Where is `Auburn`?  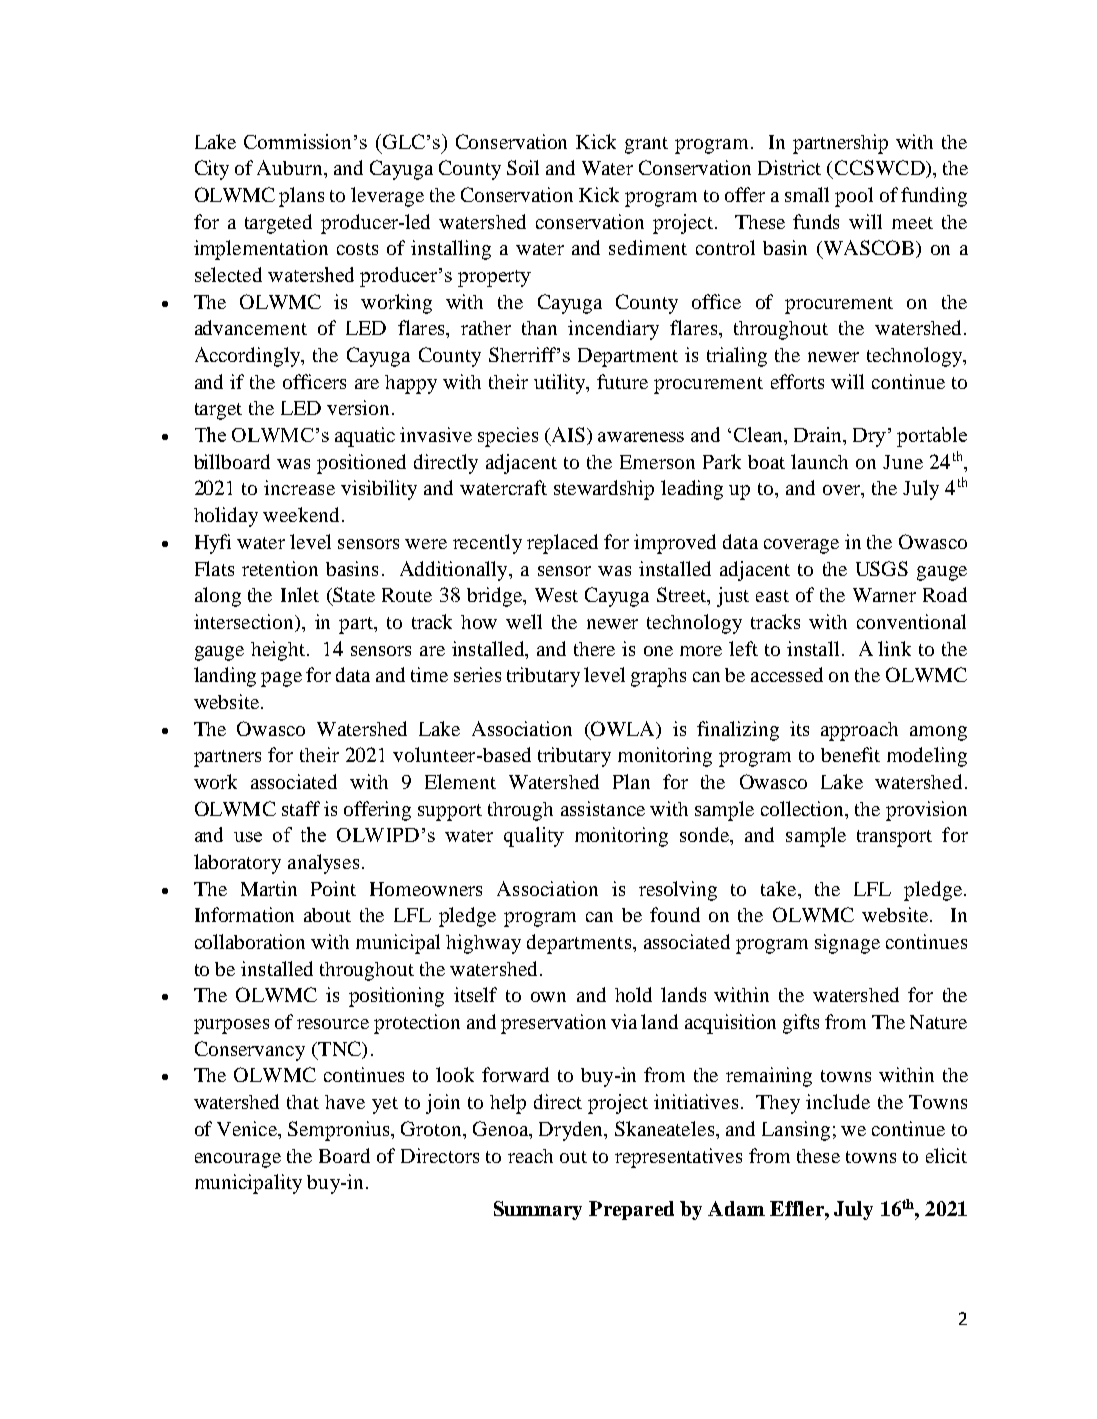
Auburn is located at coordinates (291, 167).
